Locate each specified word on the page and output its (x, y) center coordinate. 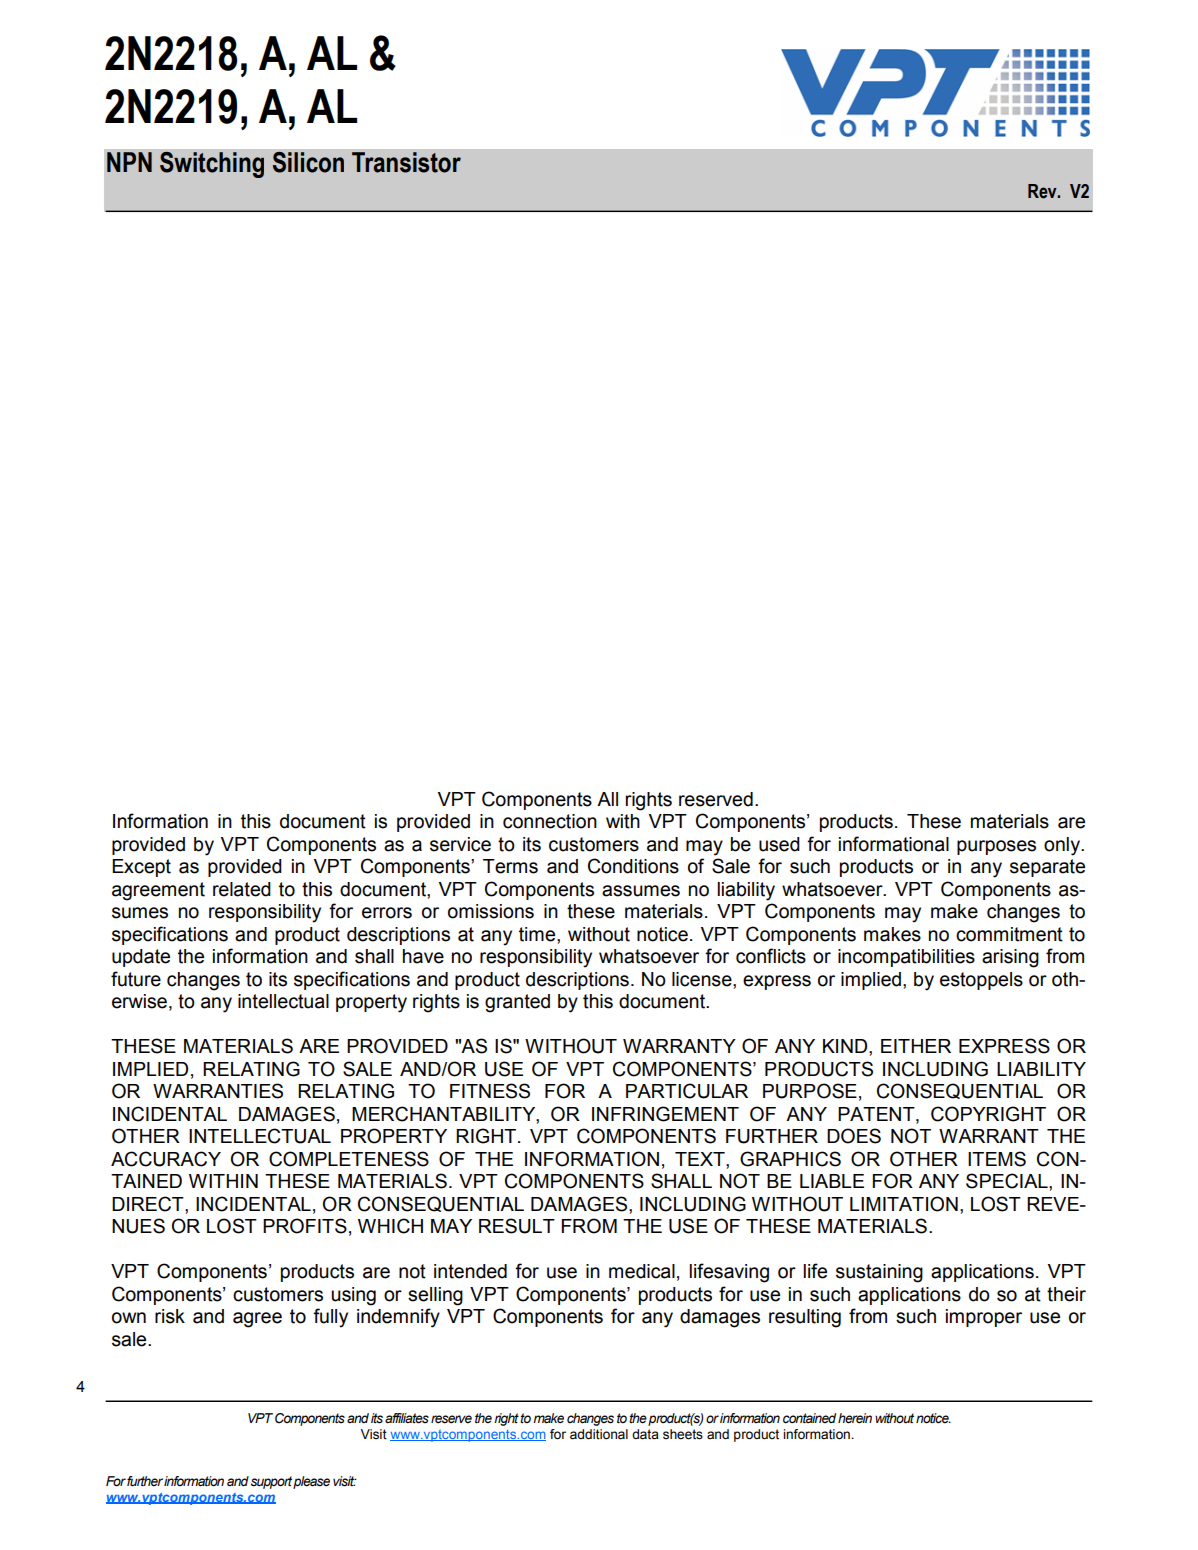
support (271, 1482)
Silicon (308, 162)
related (242, 889)
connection (550, 821)
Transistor (406, 162)
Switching (212, 165)
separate (1047, 868)
